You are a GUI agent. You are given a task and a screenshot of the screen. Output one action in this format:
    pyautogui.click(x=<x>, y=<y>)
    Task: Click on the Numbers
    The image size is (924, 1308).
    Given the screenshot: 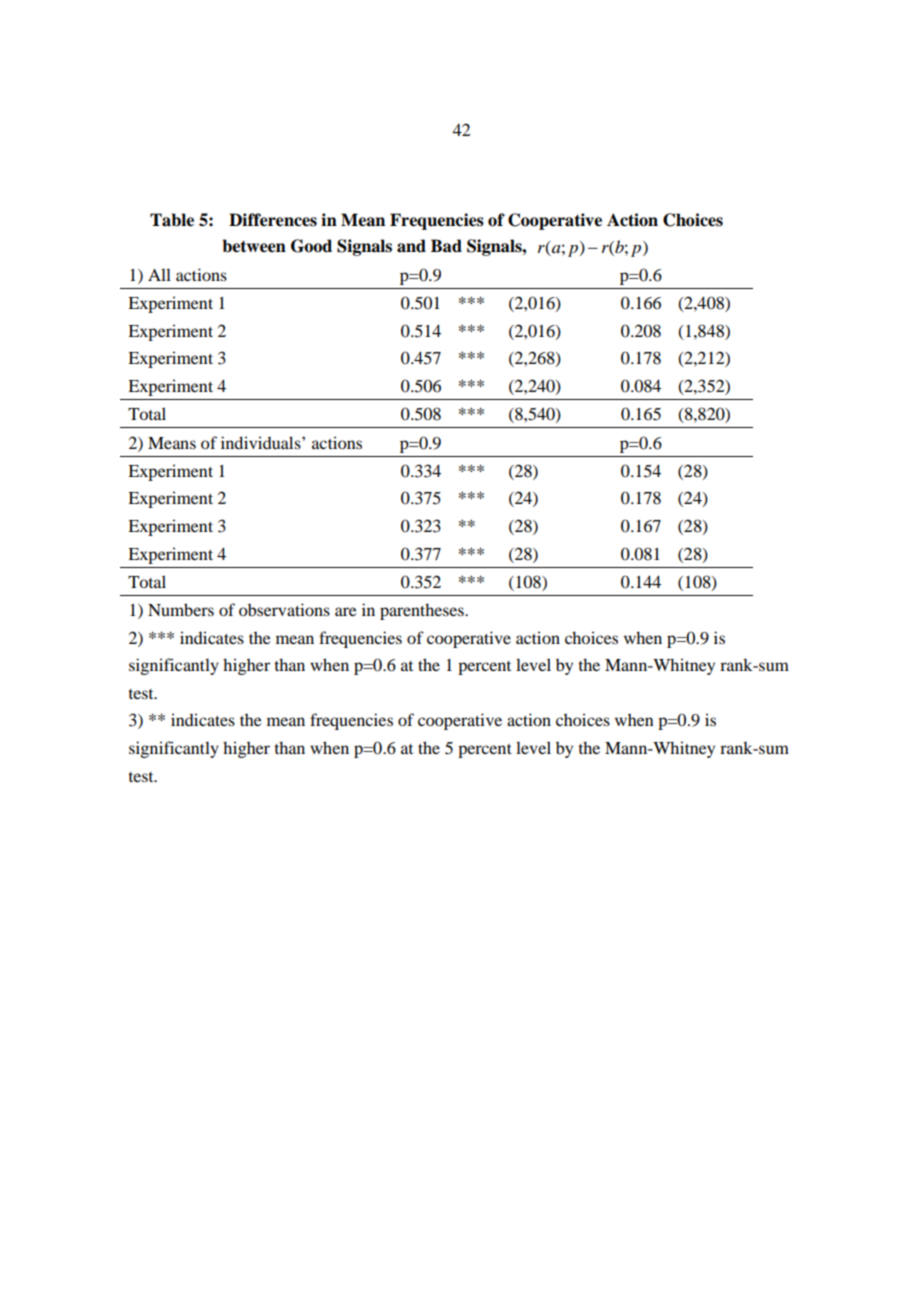 What is the action you would take?
    pyautogui.click(x=181, y=609)
